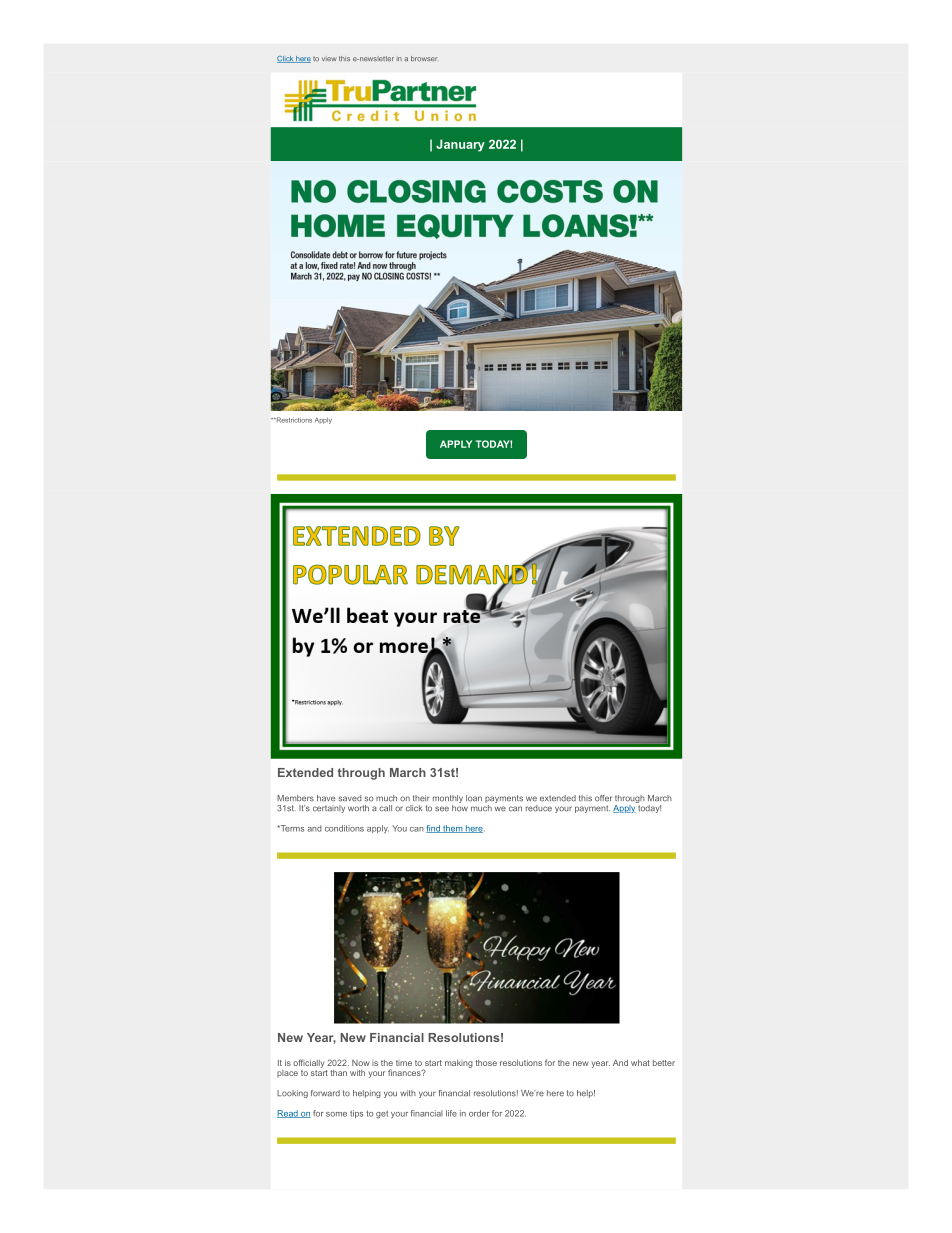  I want to click on January, so click(460, 145).
